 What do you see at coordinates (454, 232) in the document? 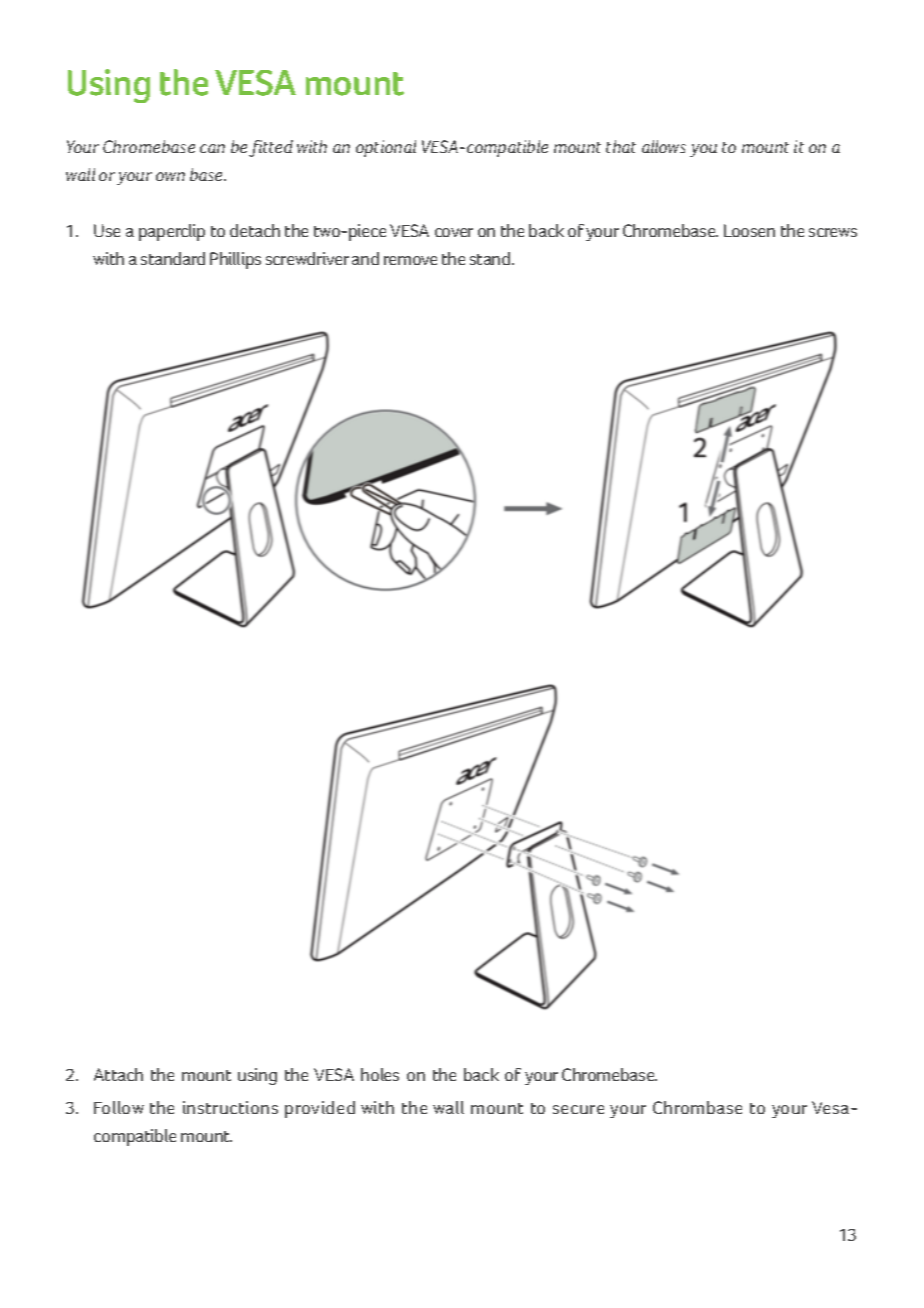
I see `cover` at bounding box center [454, 232].
